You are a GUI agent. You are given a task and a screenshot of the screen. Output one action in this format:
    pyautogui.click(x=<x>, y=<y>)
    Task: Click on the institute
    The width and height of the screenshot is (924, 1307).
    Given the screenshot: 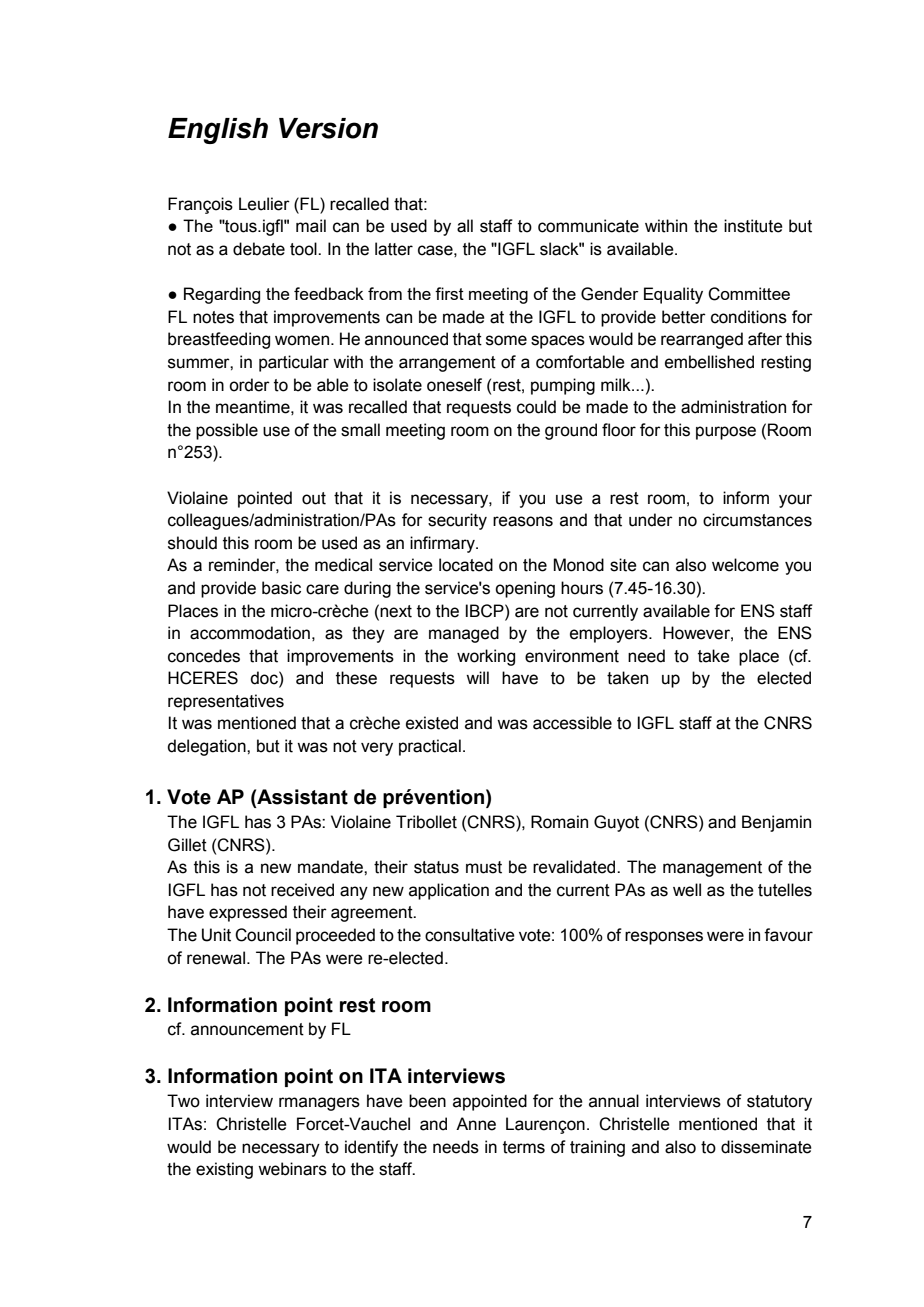 What is the action you would take?
    pyautogui.click(x=753, y=226)
